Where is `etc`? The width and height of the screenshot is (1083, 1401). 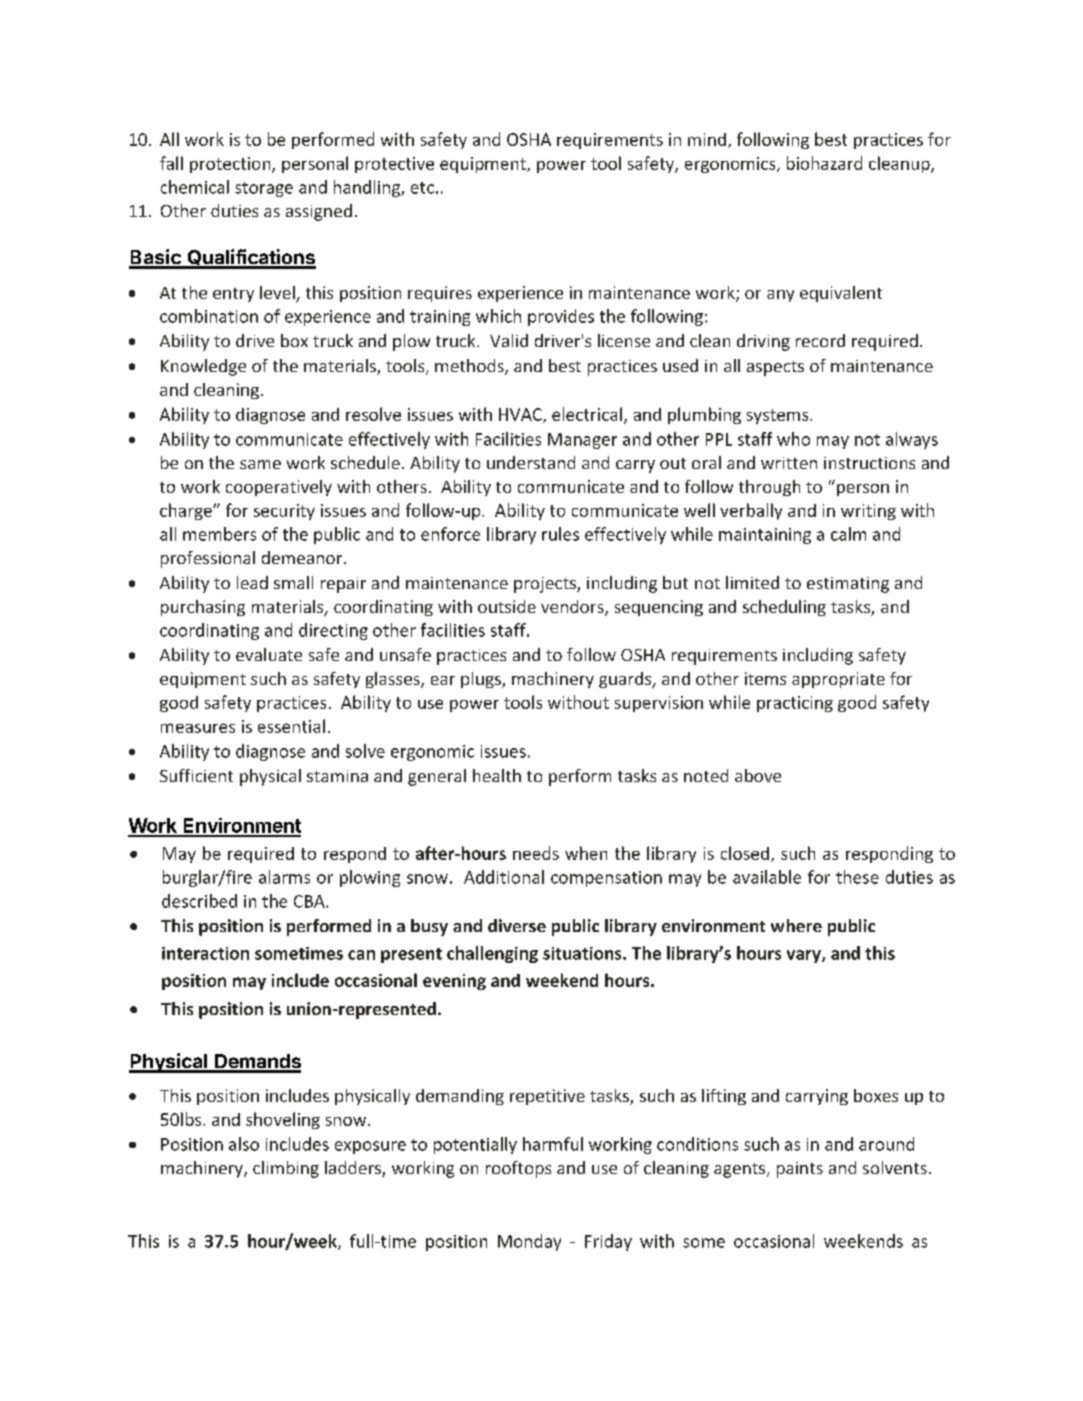 etc is located at coordinates (422, 188).
